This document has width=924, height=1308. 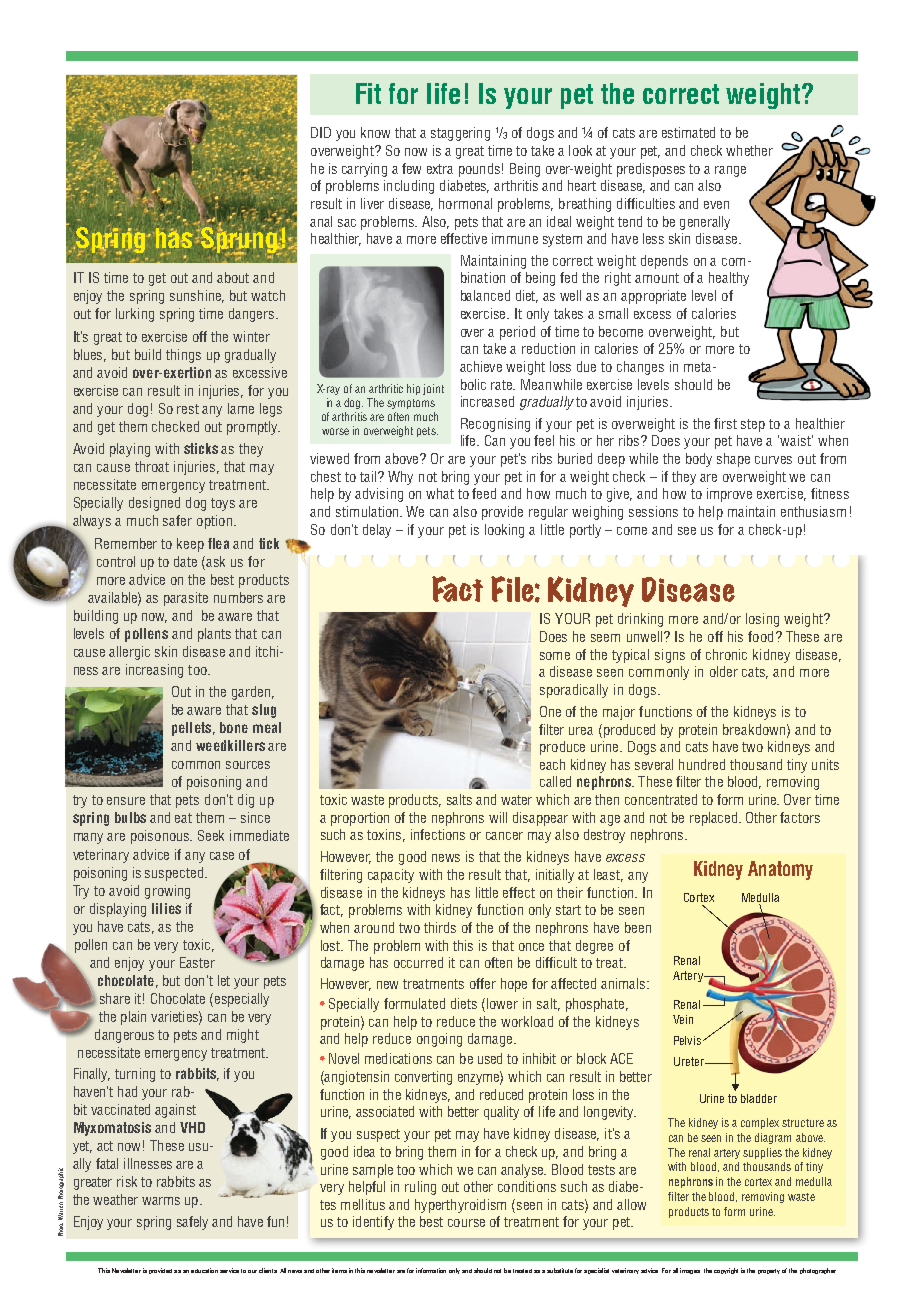 I want to click on rest, so click(x=188, y=409).
